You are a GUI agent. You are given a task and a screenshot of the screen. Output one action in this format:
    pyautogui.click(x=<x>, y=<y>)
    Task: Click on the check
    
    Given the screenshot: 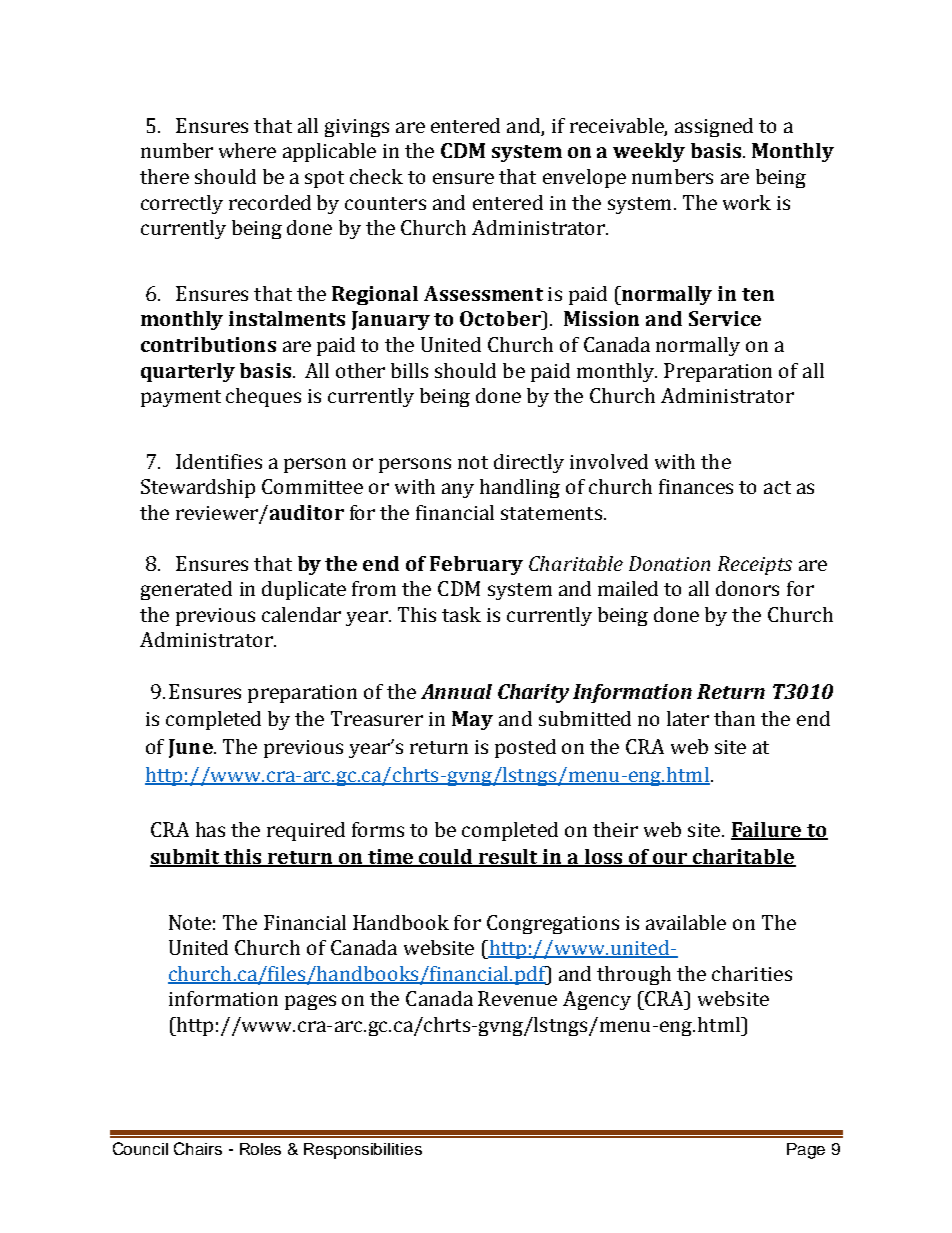 What is the action you would take?
    pyautogui.click(x=376, y=176)
